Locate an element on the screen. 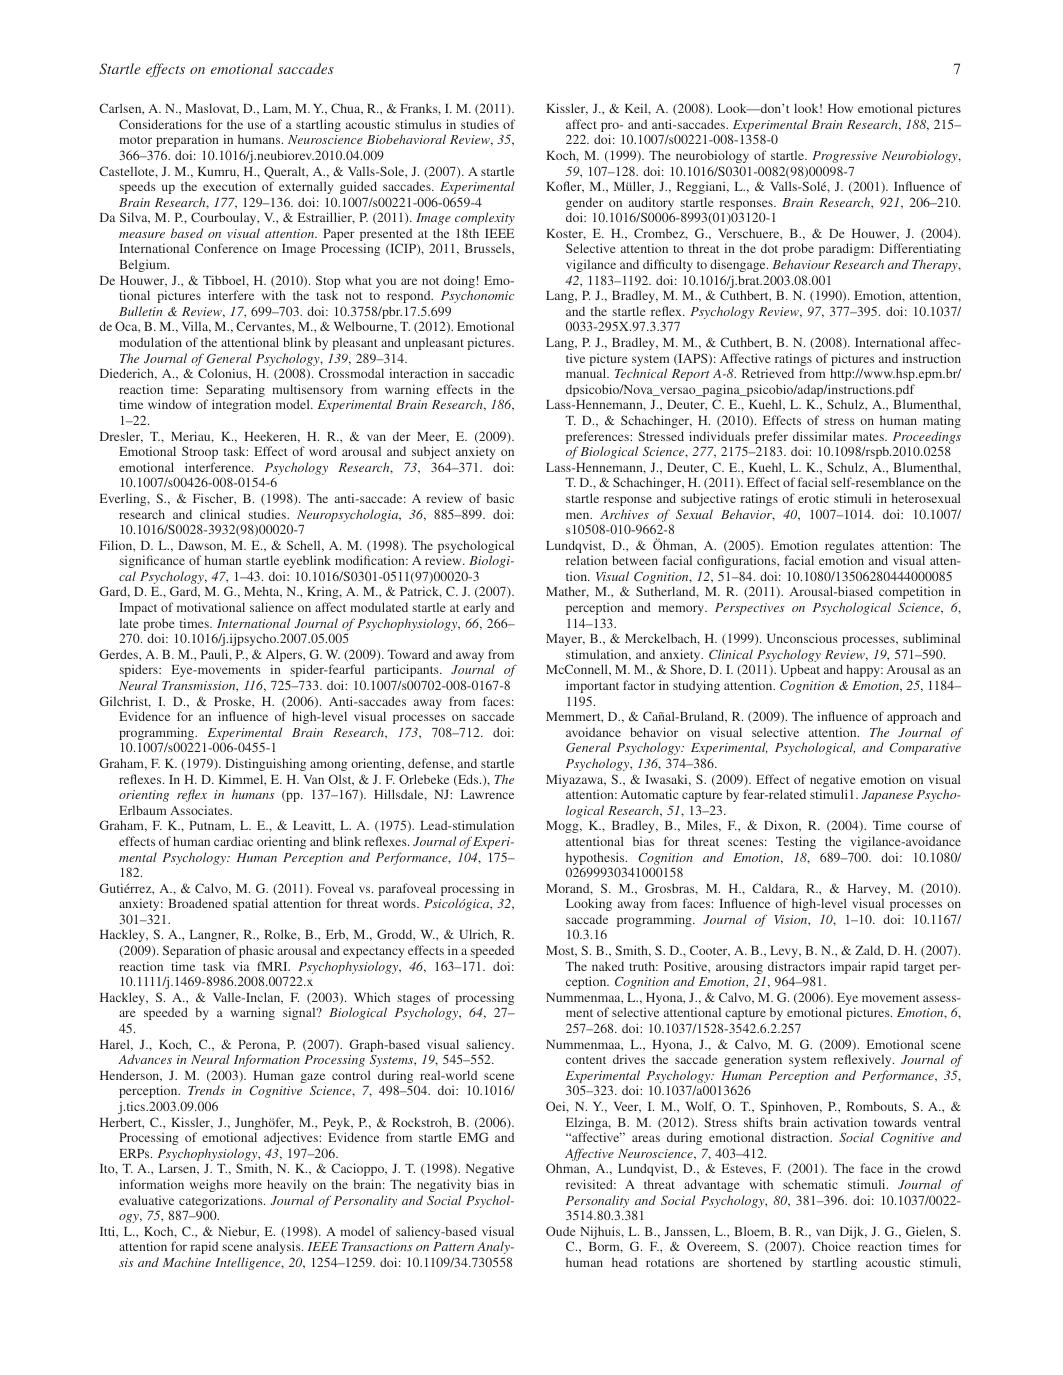 The width and height of the screenshot is (1063, 1375). revisited is located at coordinates (590, 1184).
